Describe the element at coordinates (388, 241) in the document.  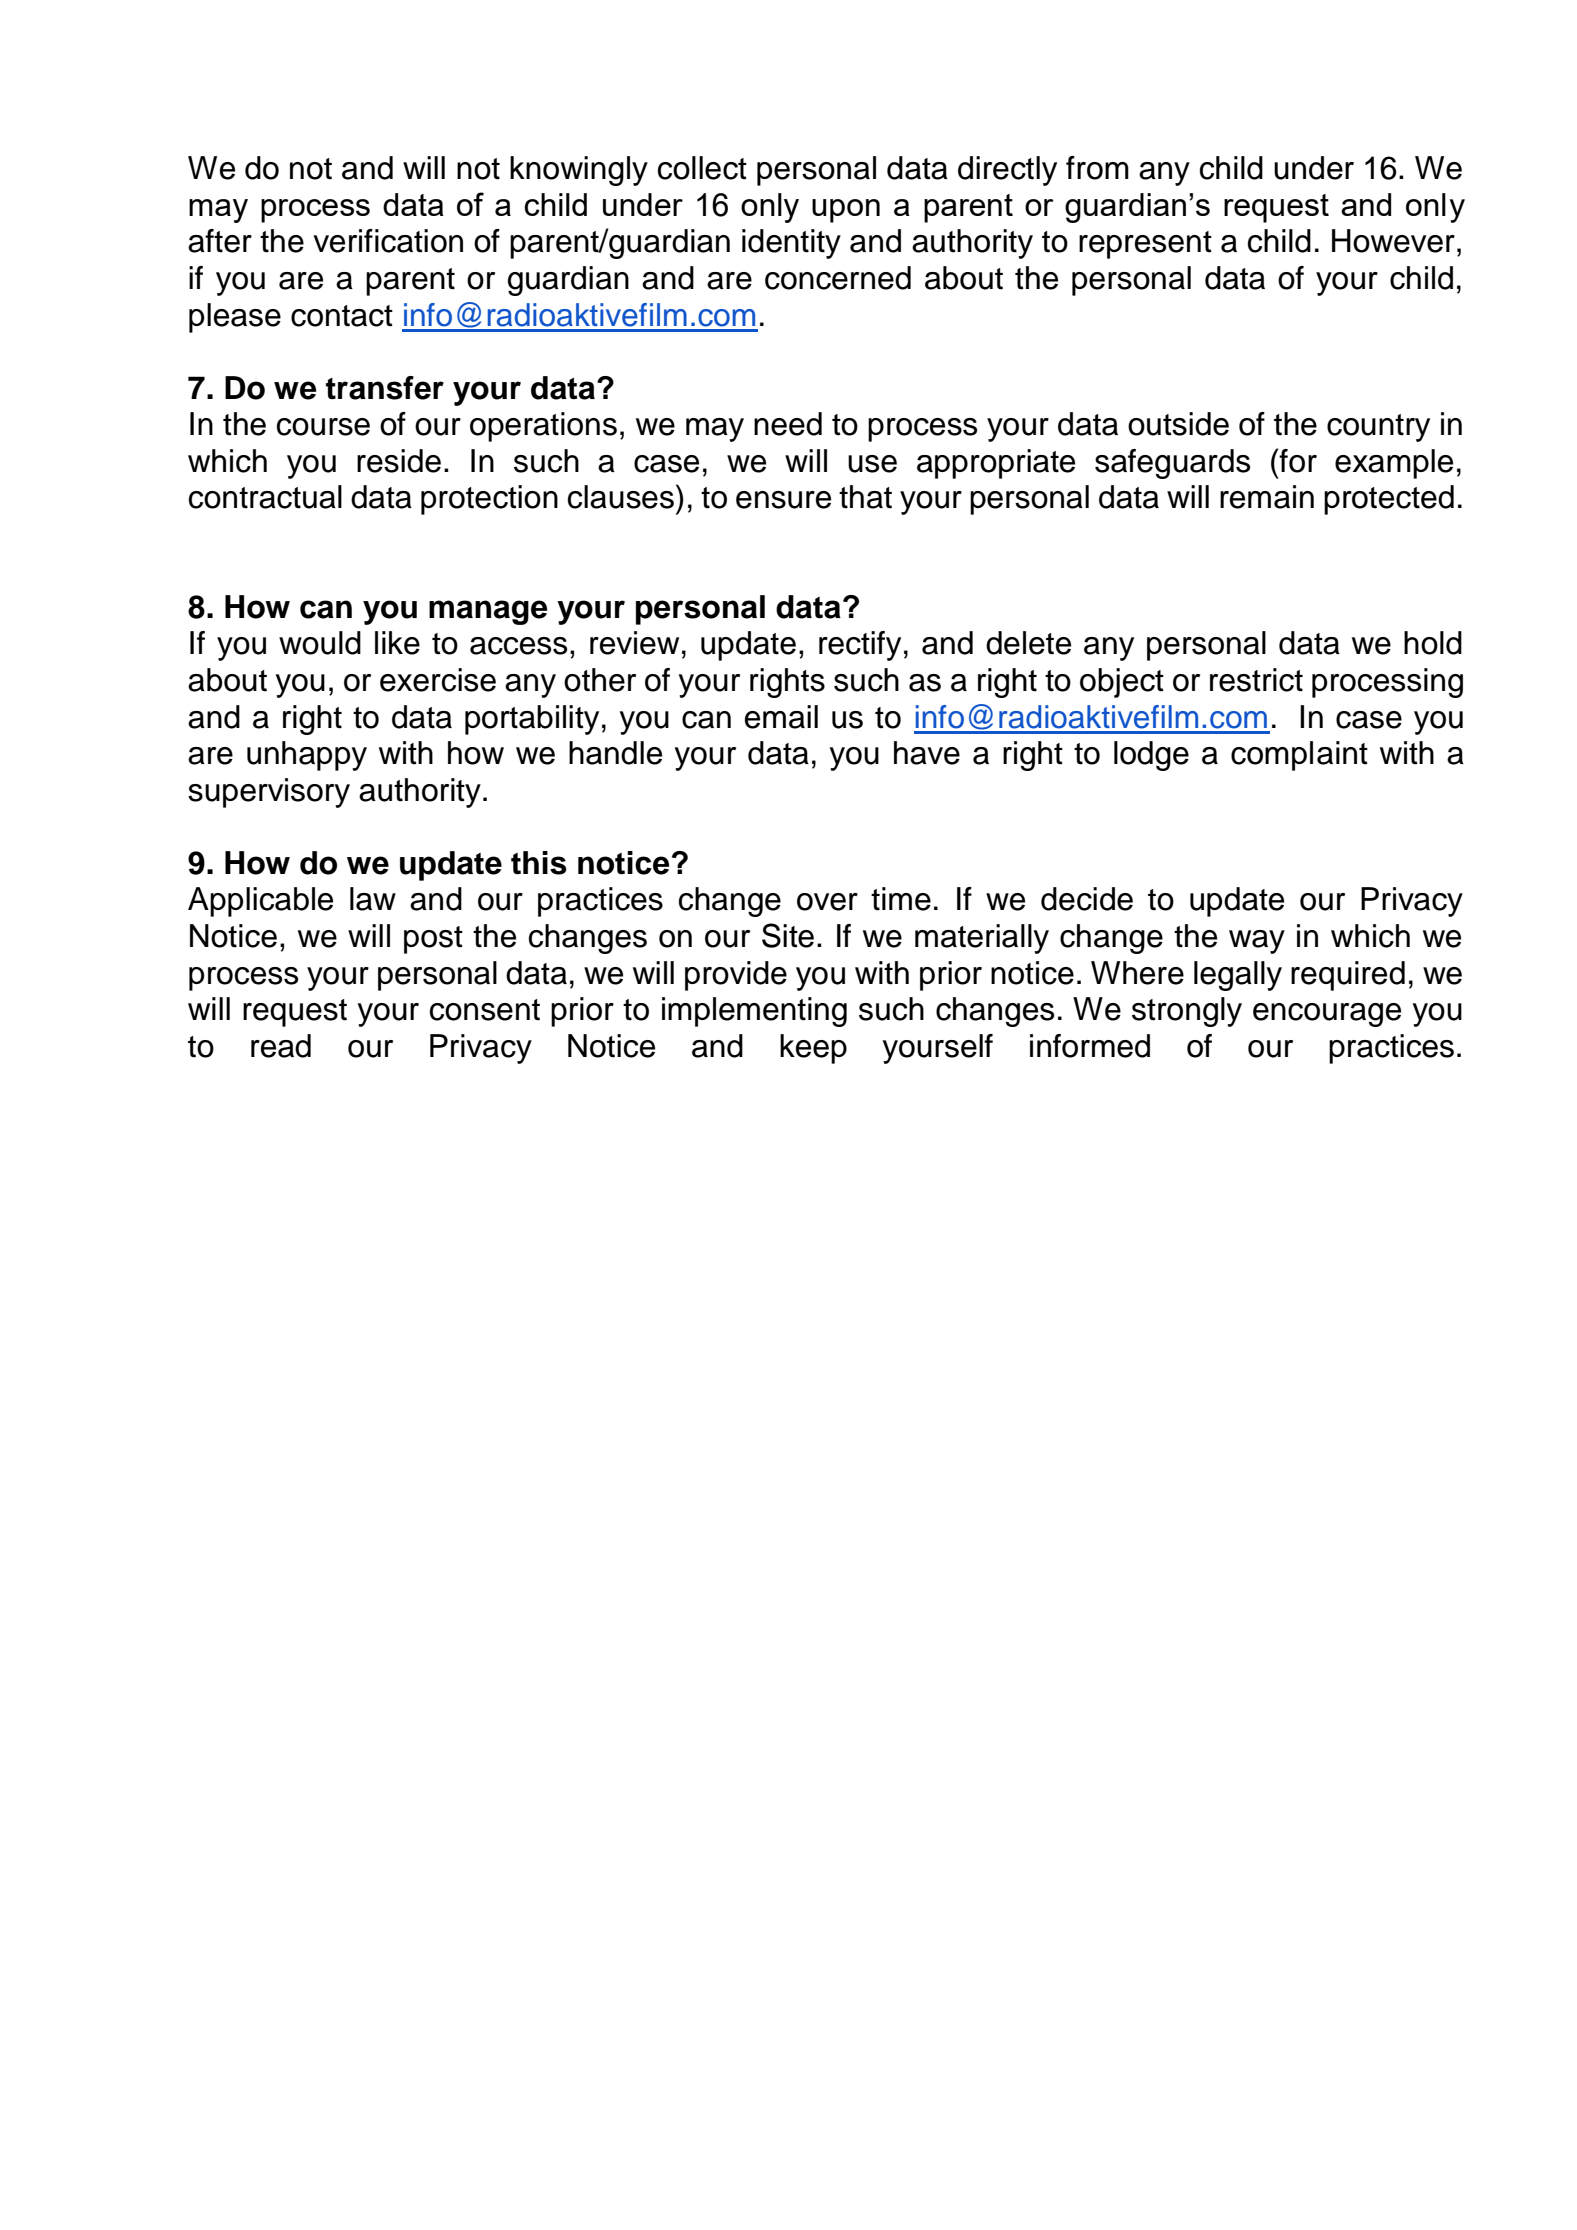
I see `verification` at that location.
